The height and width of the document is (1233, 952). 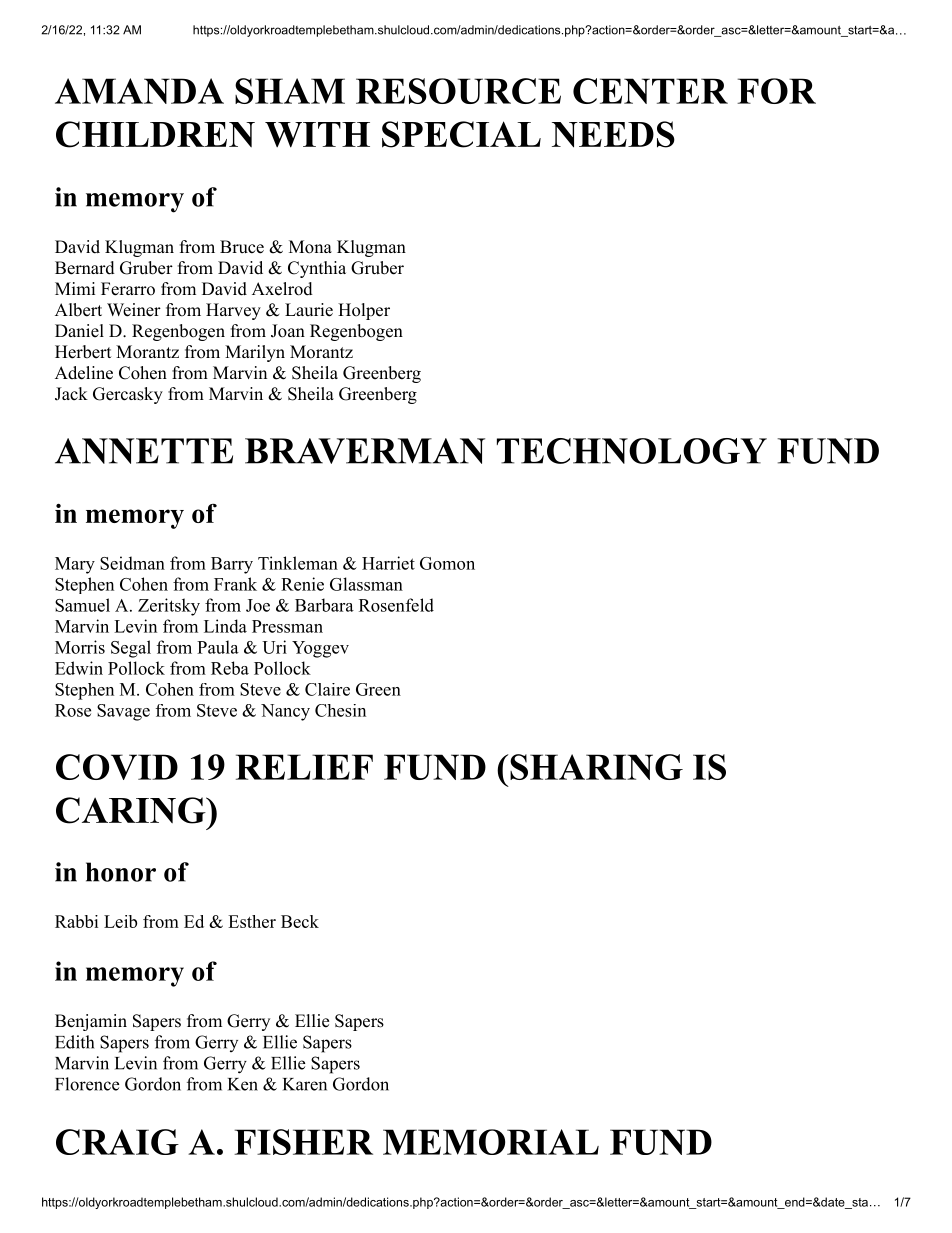 What do you see at coordinates (650, 91) in the document?
I see `CENTER` at bounding box center [650, 91].
